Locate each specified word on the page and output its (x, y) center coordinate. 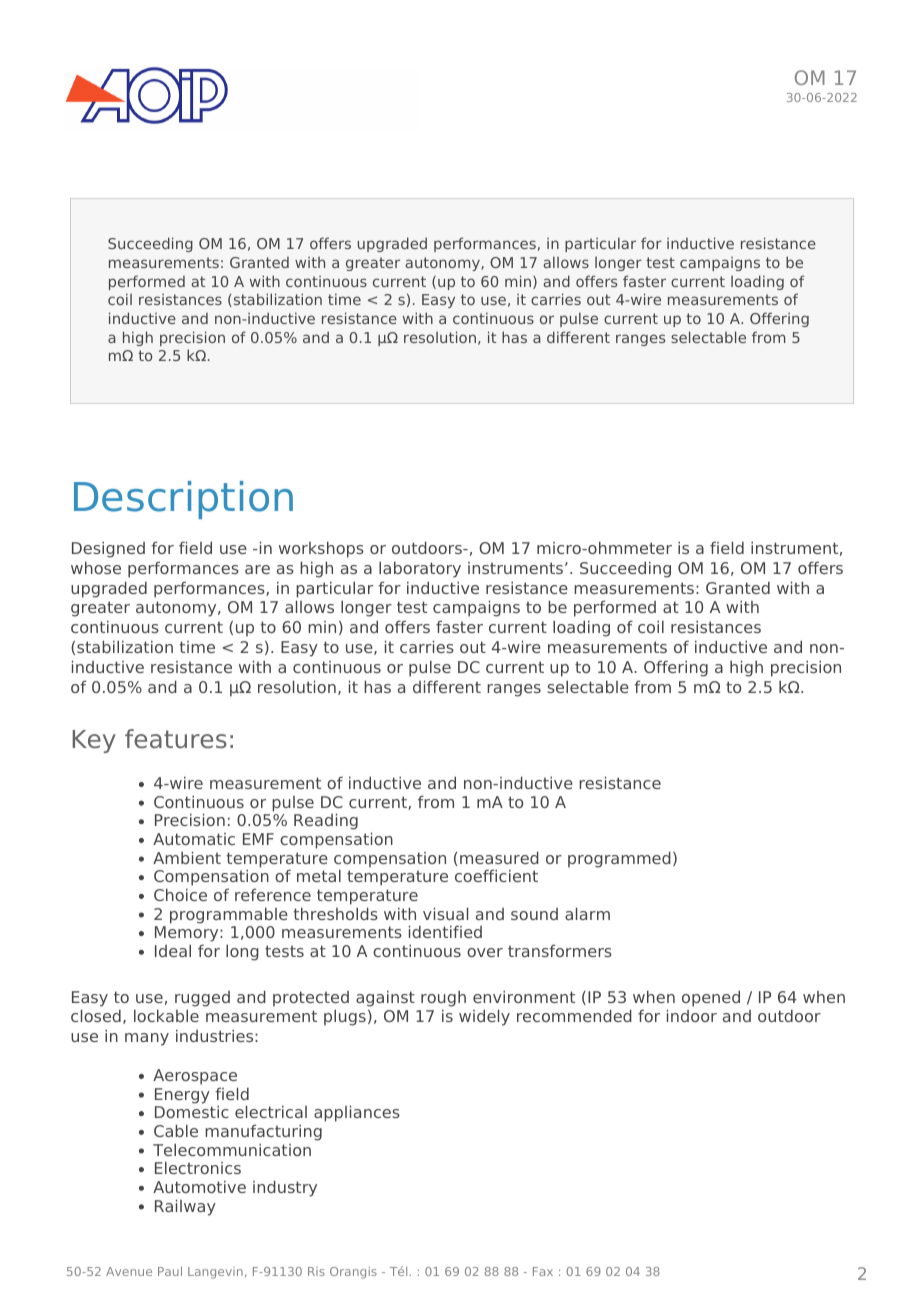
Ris (316, 1271)
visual (445, 913)
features (176, 739)
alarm (587, 913)
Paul (170, 1271)
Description (183, 500)
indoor (692, 1015)
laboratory (420, 569)
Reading (326, 821)
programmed (619, 859)
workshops (321, 549)
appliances (357, 1113)
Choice (180, 894)
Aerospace (195, 1077)
